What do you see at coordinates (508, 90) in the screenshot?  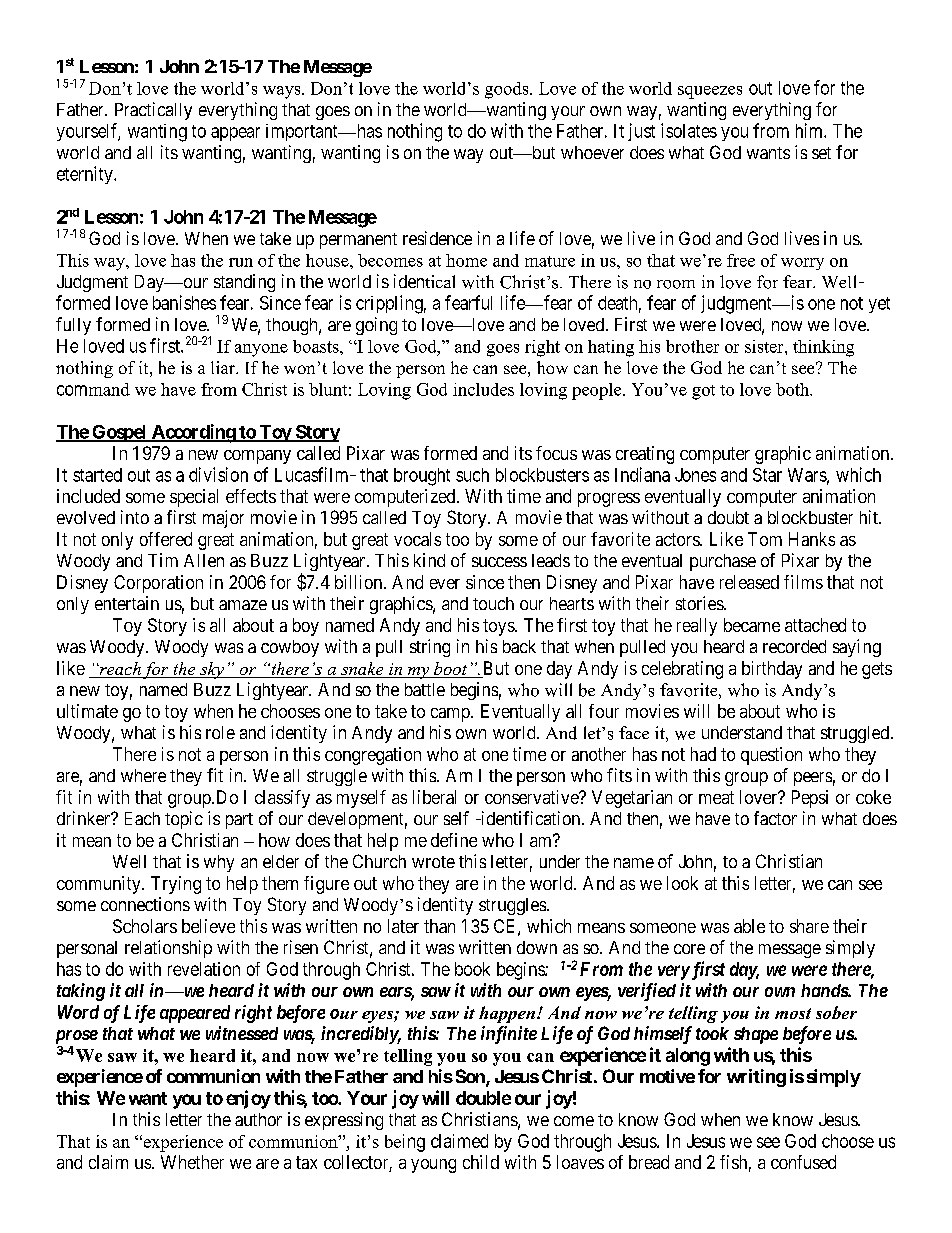 I see `goods` at bounding box center [508, 90].
